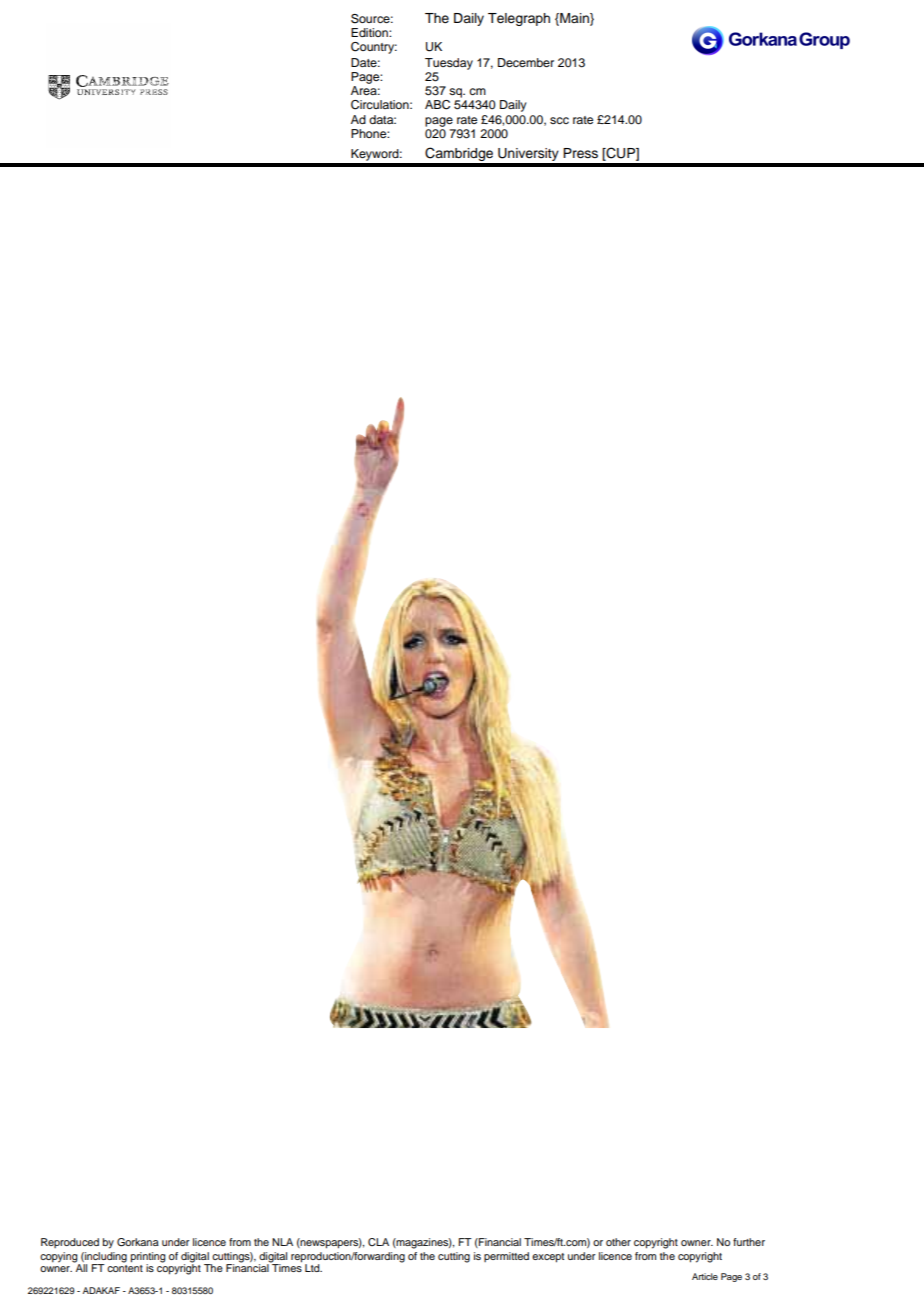  Describe the element at coordinates (148, 1258) in the document. I see `printing` at that location.
